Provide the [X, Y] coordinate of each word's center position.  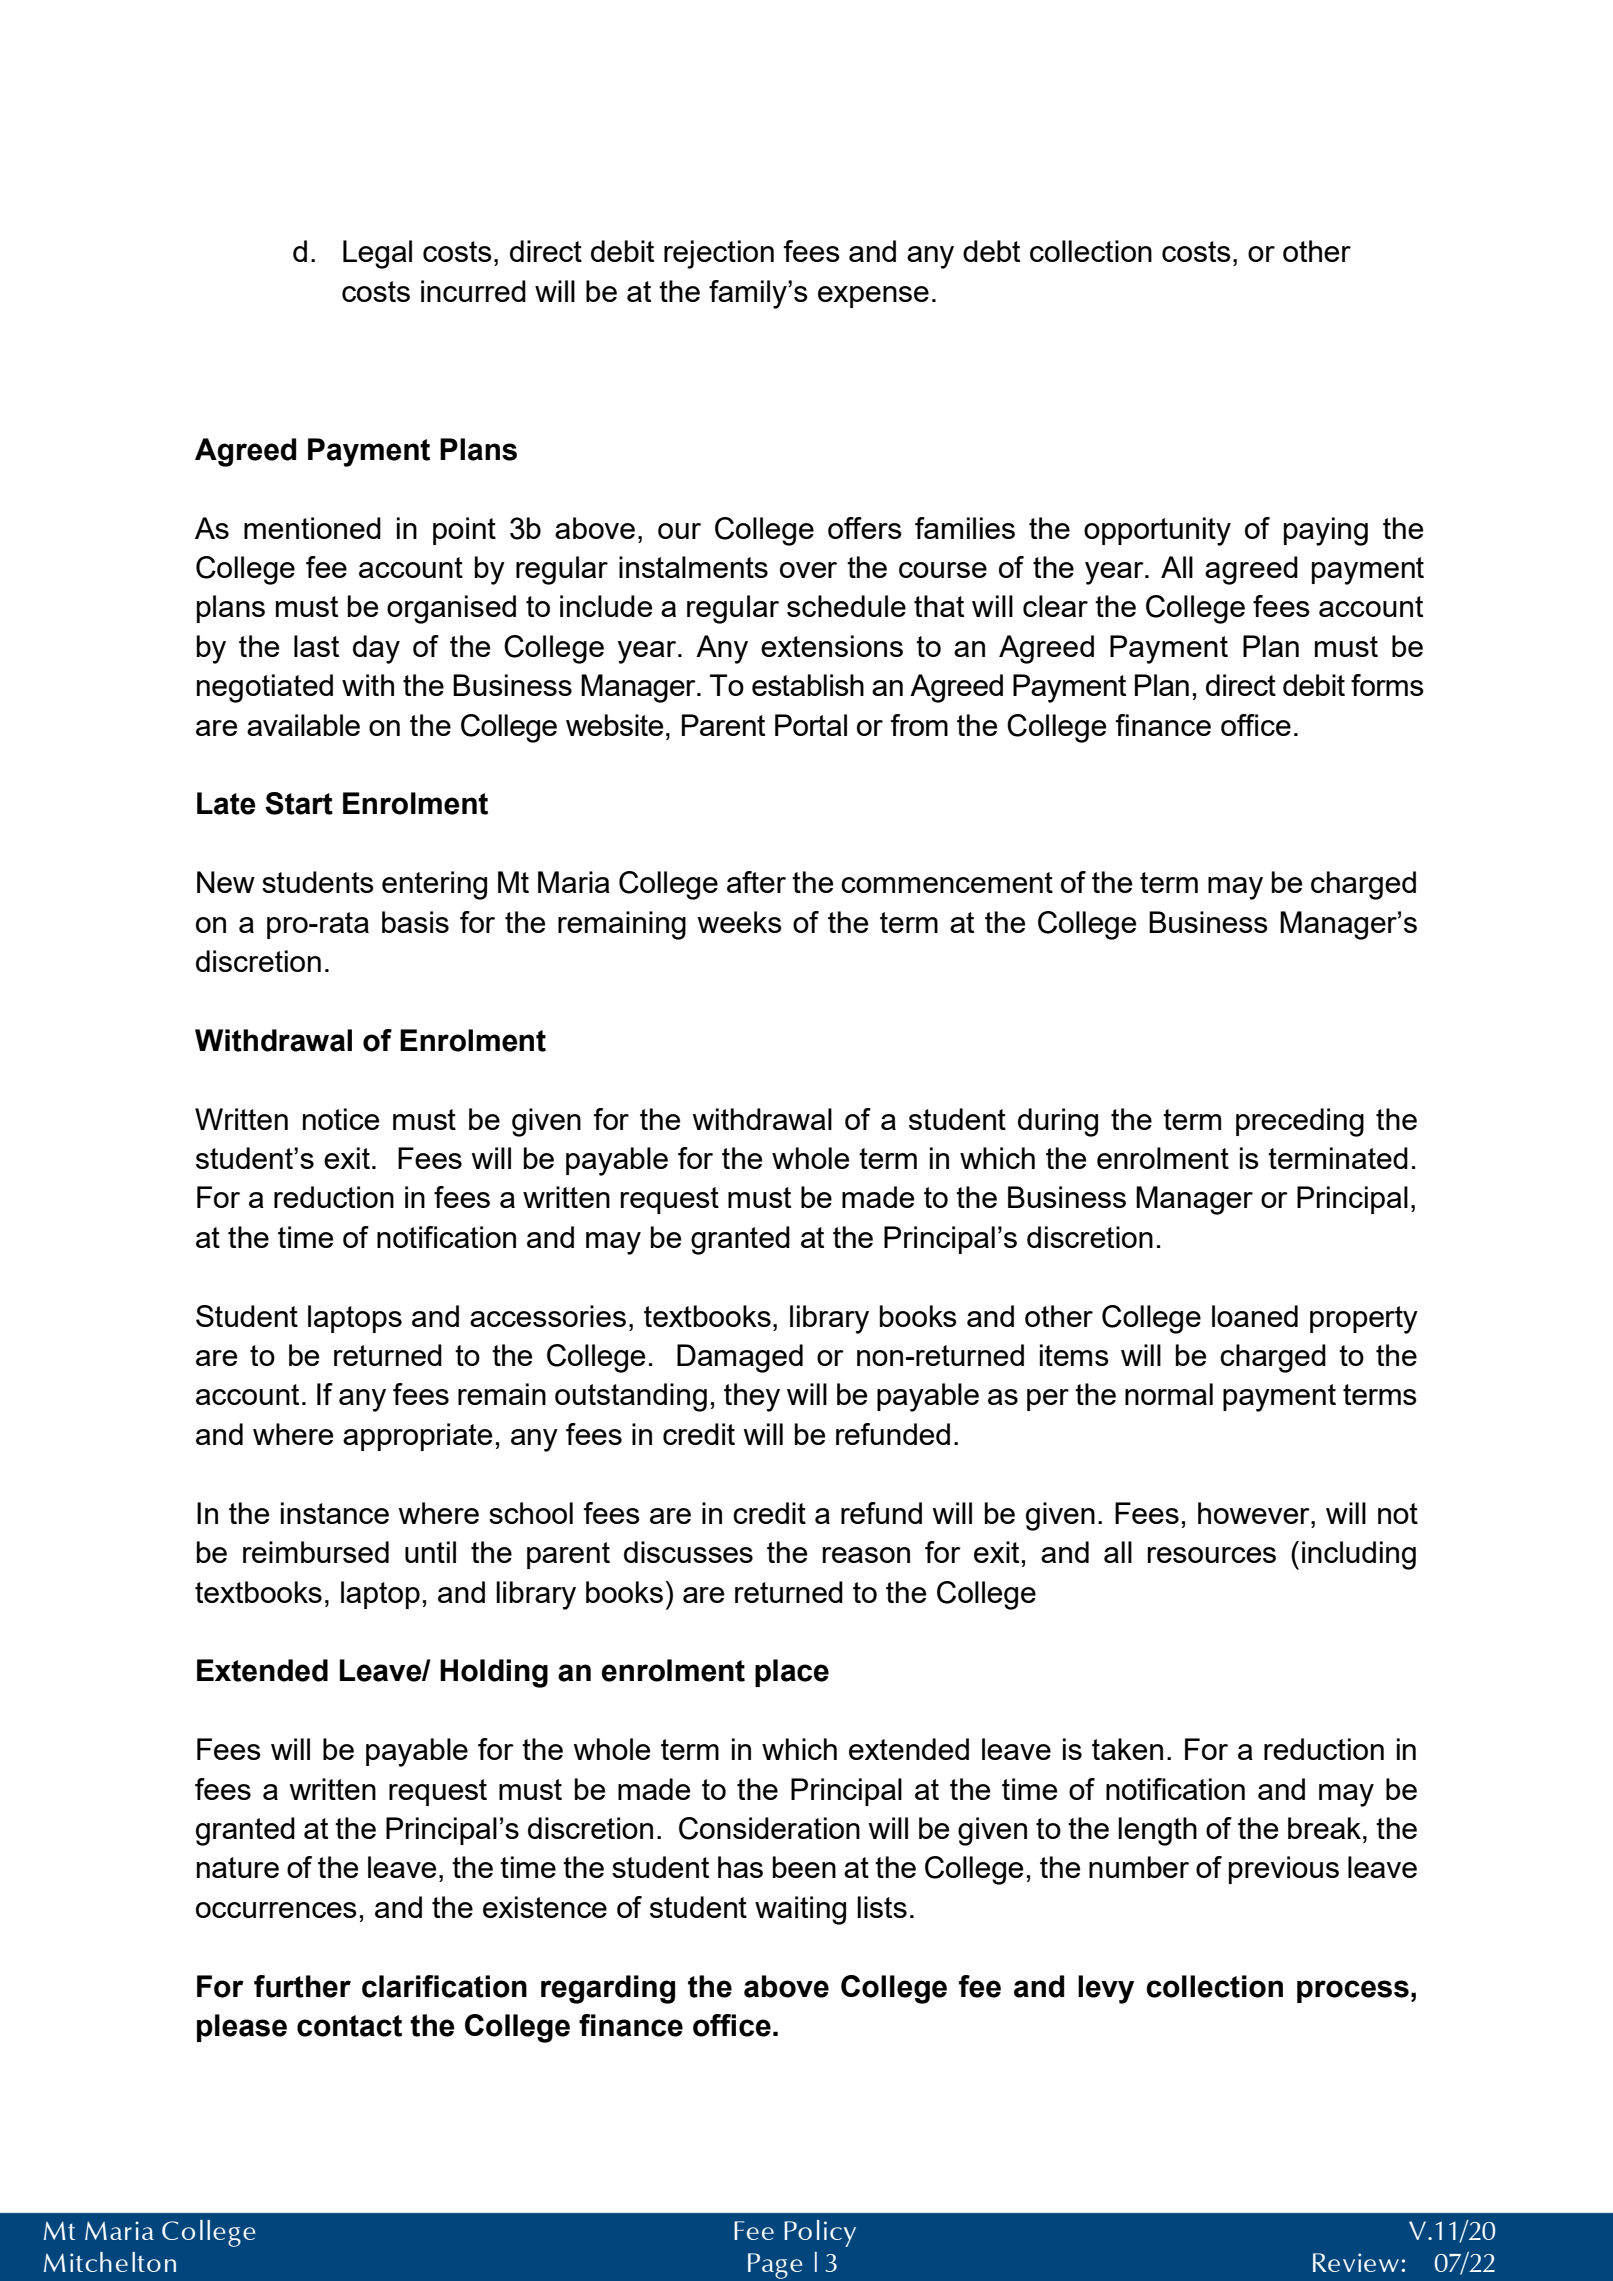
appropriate [417, 1437]
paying [1326, 531]
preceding [1300, 1122]
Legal [377, 254]
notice [341, 1119]
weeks [739, 922]
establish [808, 685]
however [1255, 1513]
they [752, 1397]
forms [1387, 685]
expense [873, 297]
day [376, 649]
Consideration [769, 1828]
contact [349, 2026]
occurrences [276, 1910]
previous [1284, 1870]
